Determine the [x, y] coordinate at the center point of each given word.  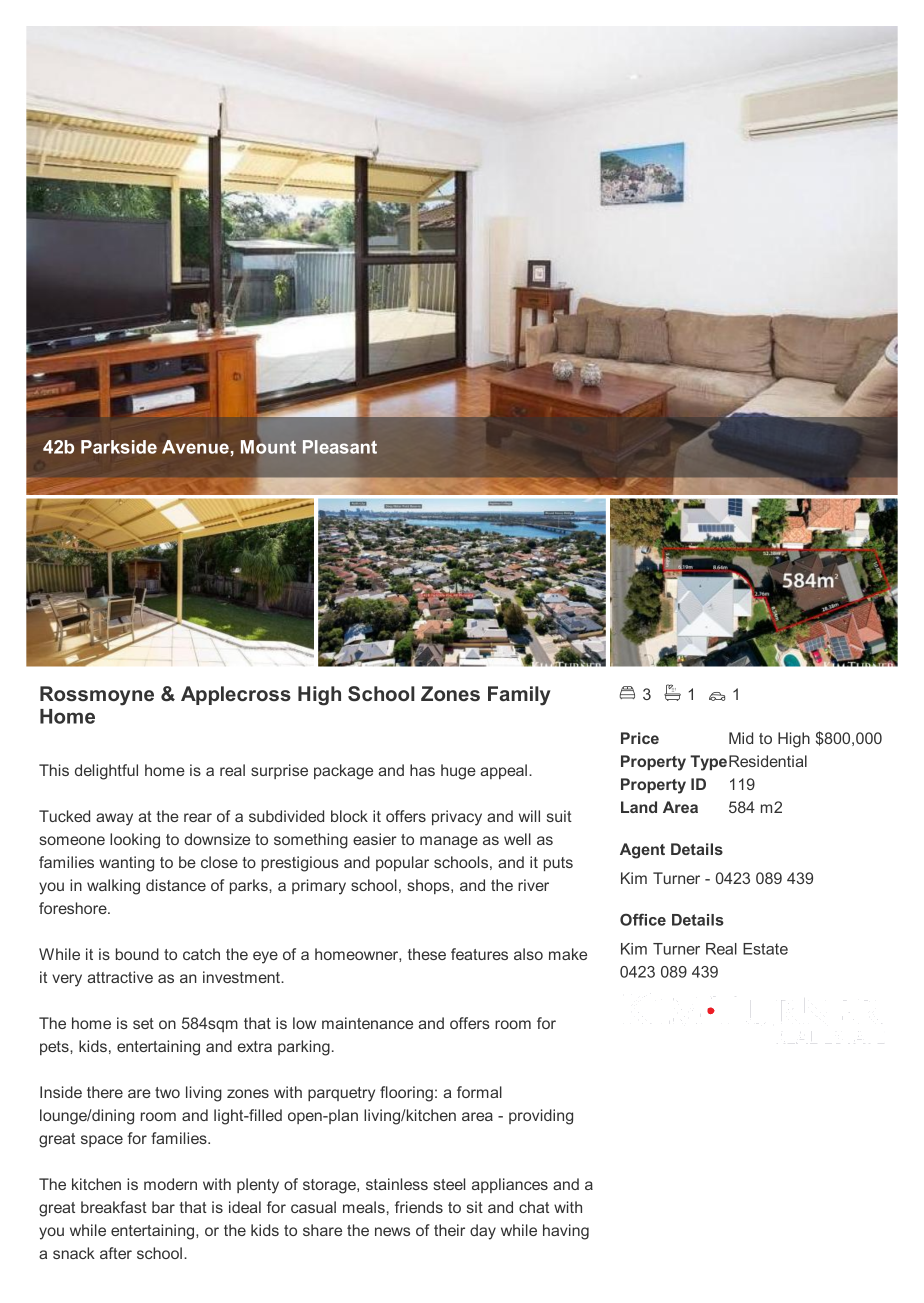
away [114, 819]
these [427, 954]
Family [519, 696]
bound [137, 954]
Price [640, 738]
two [167, 1092]
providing [541, 1117]
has [422, 770]
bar [163, 1207]
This [54, 770]
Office [643, 919]
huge [458, 772]
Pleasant [340, 447]
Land [639, 807]
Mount [267, 447]
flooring [406, 1094]
